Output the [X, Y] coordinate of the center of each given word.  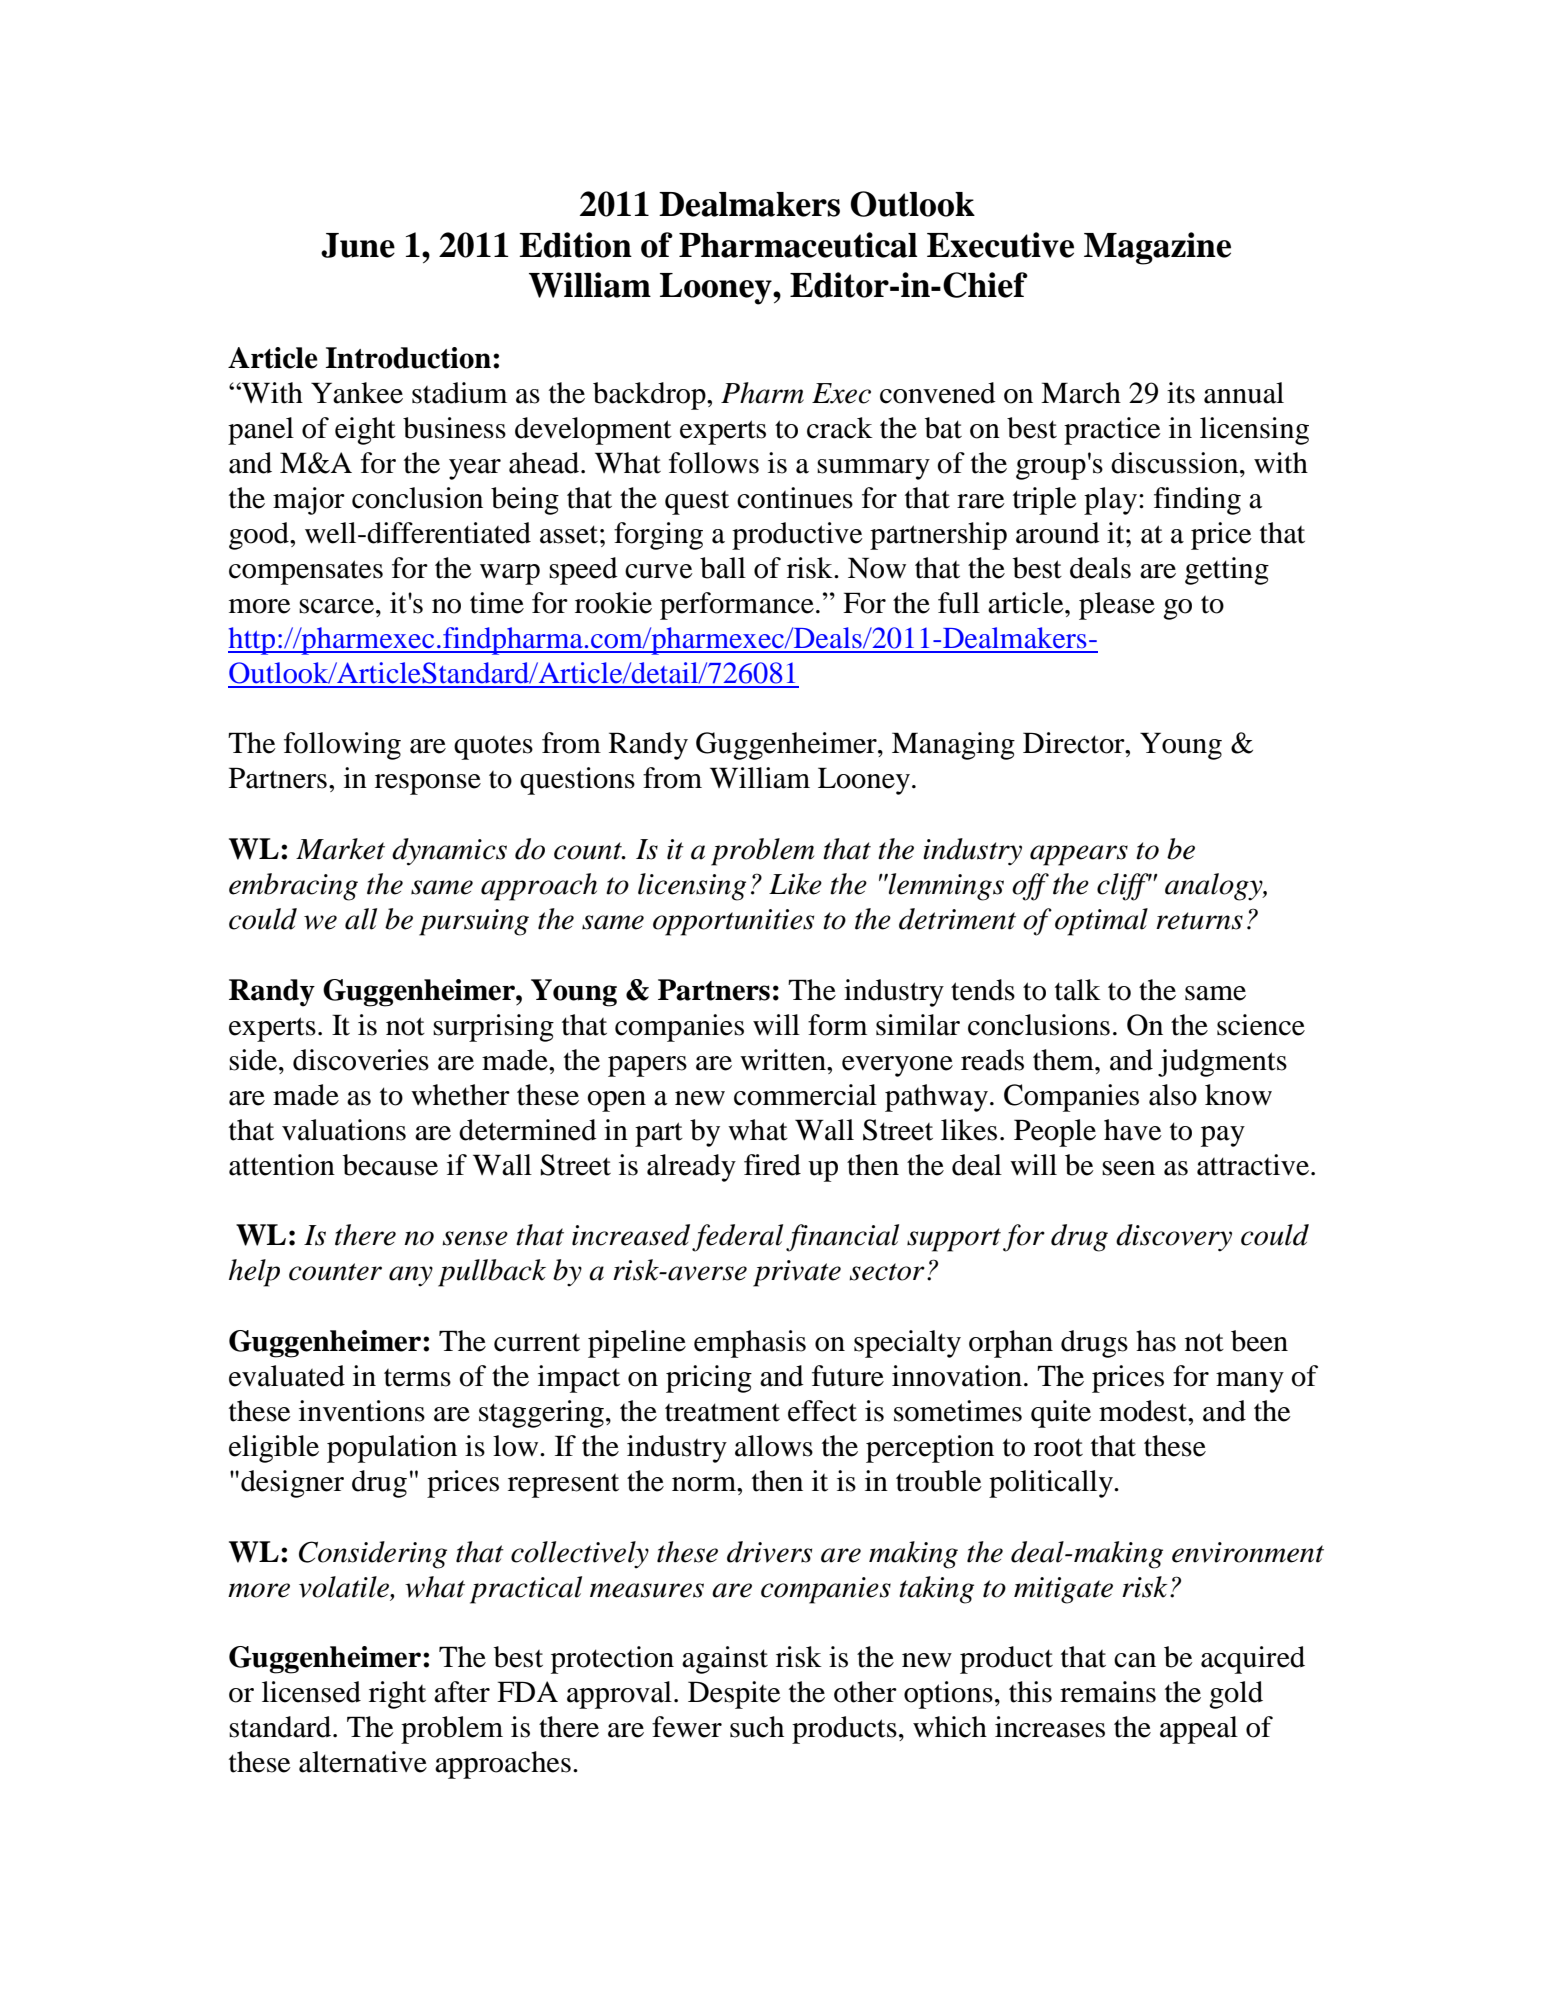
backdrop [650, 396]
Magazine [1157, 248]
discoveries [361, 1060]
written [784, 1060]
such [757, 1727]
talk [1078, 990]
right [397, 1695]
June [358, 245]
